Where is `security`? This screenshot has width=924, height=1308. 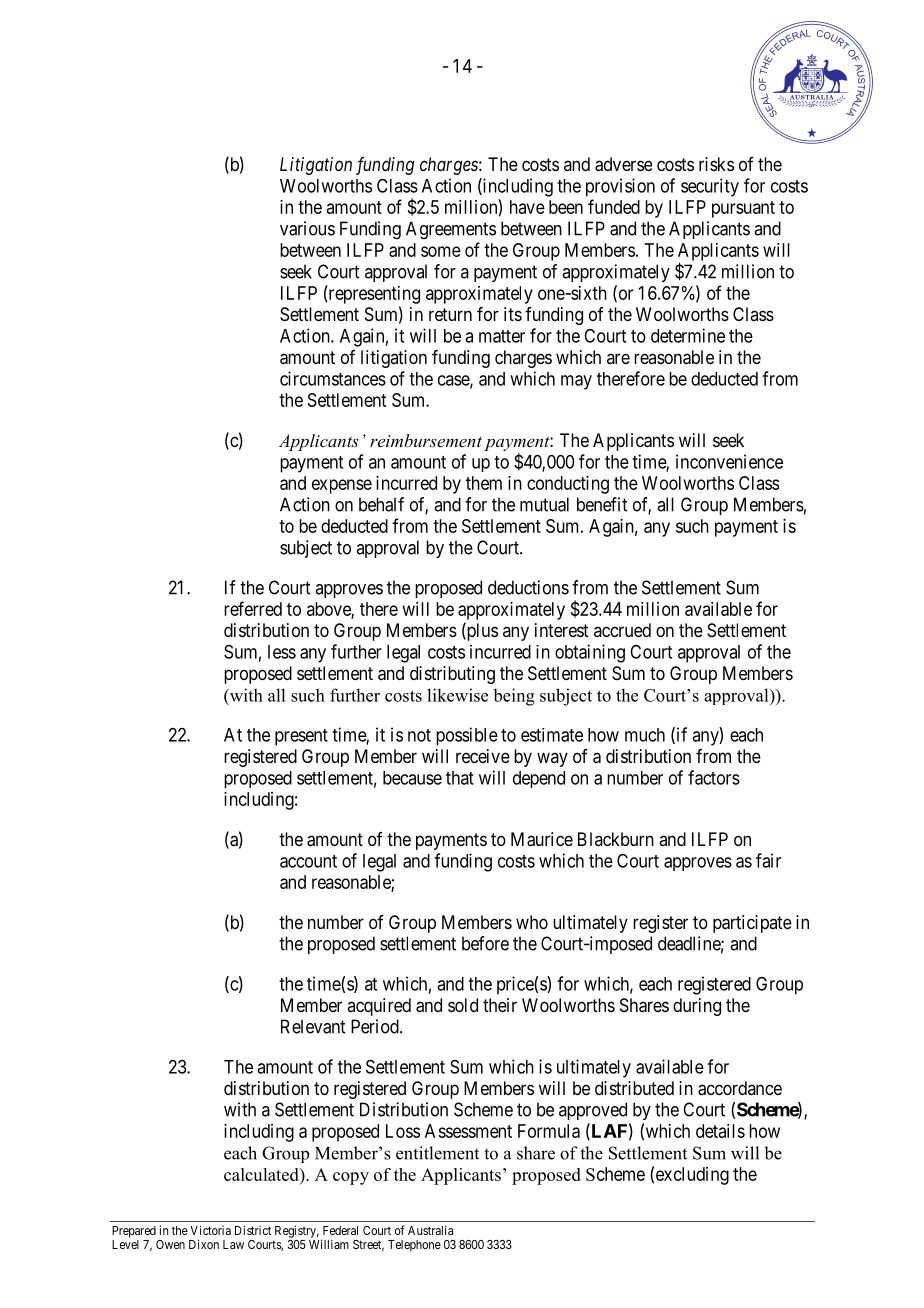 security is located at coordinates (710, 187).
